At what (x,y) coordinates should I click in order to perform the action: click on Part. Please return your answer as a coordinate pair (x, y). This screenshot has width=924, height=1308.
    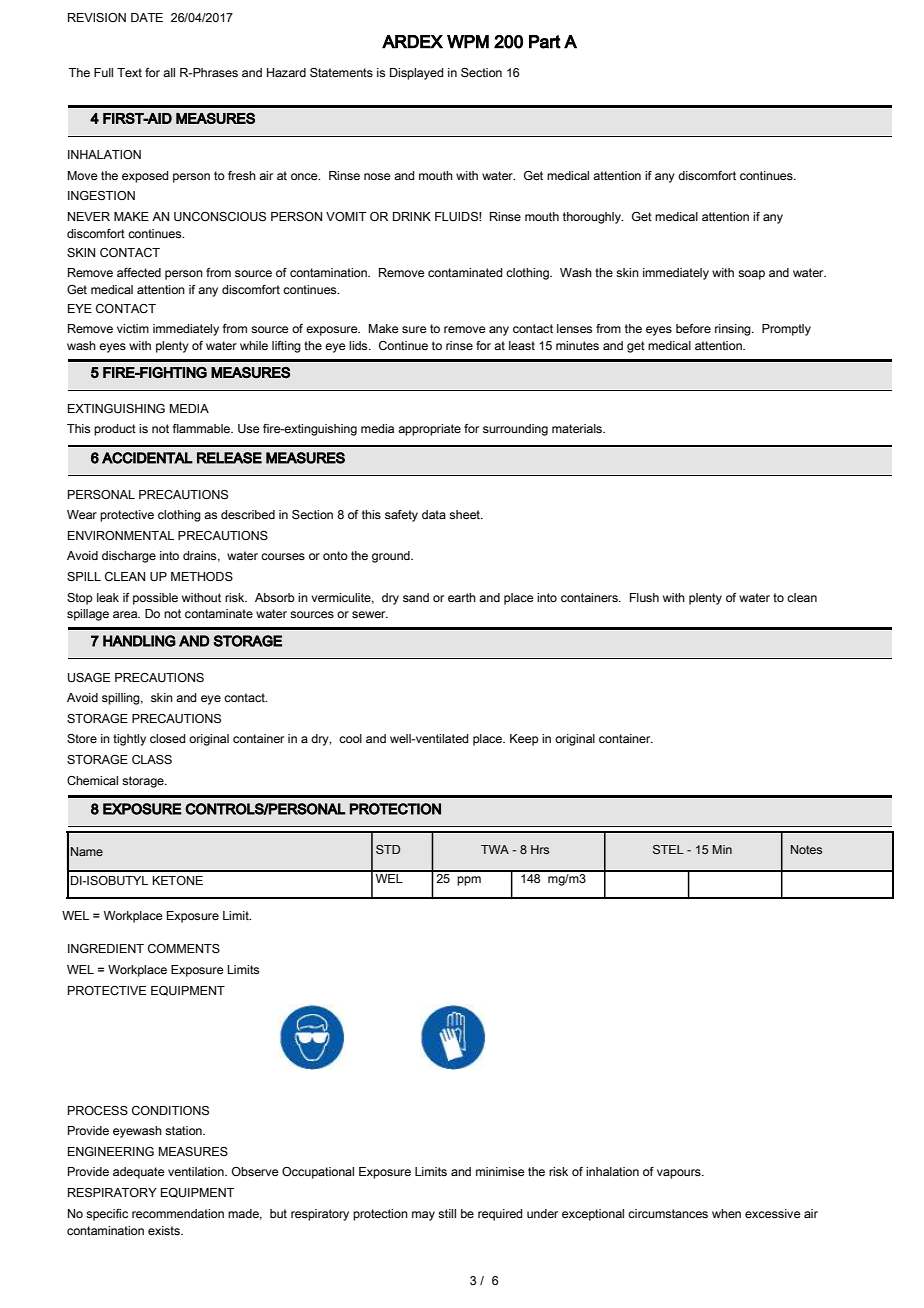
    Looking at the image, I should click on (545, 42).
